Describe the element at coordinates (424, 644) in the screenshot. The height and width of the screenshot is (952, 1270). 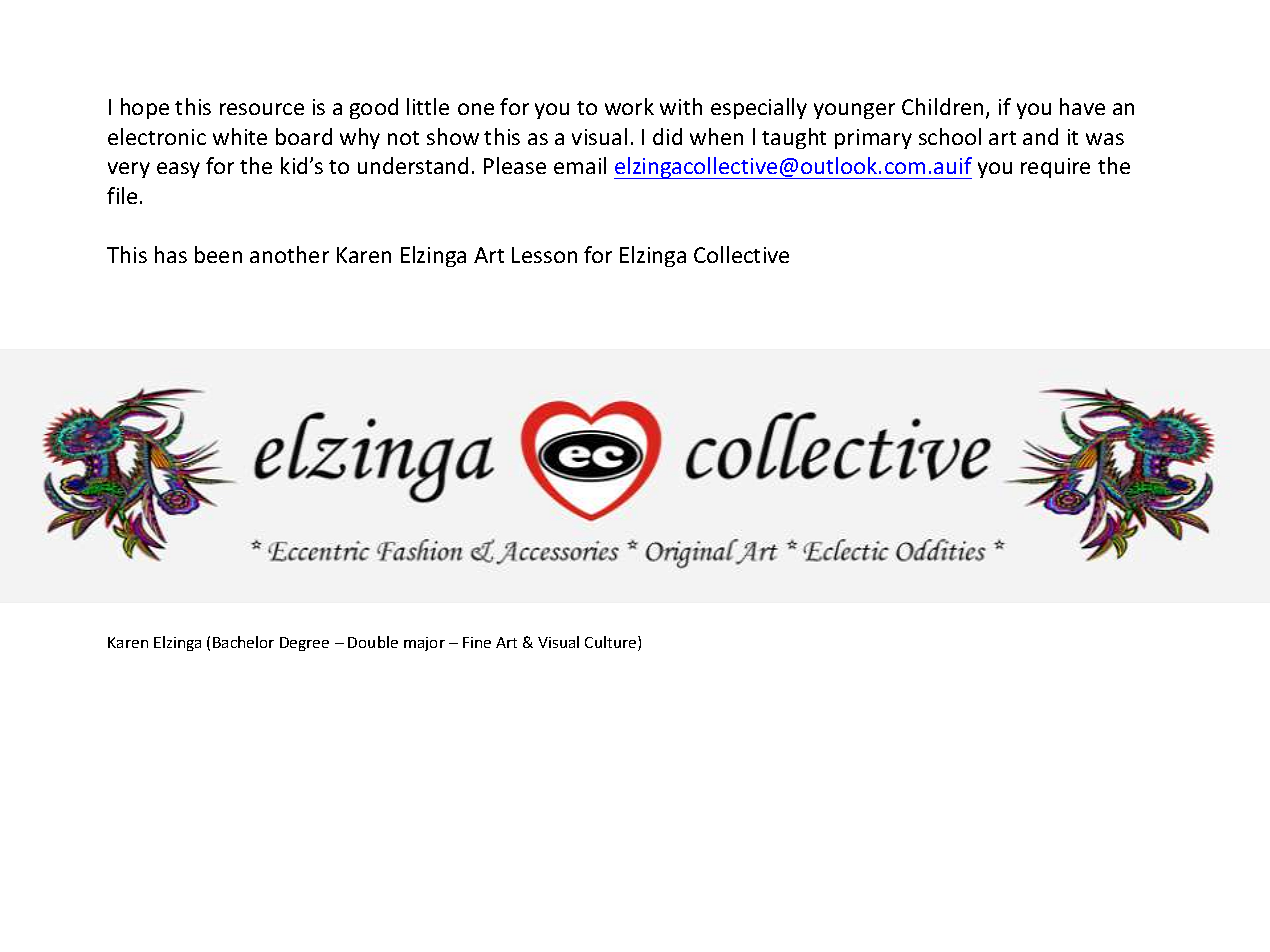
I see `major` at that location.
